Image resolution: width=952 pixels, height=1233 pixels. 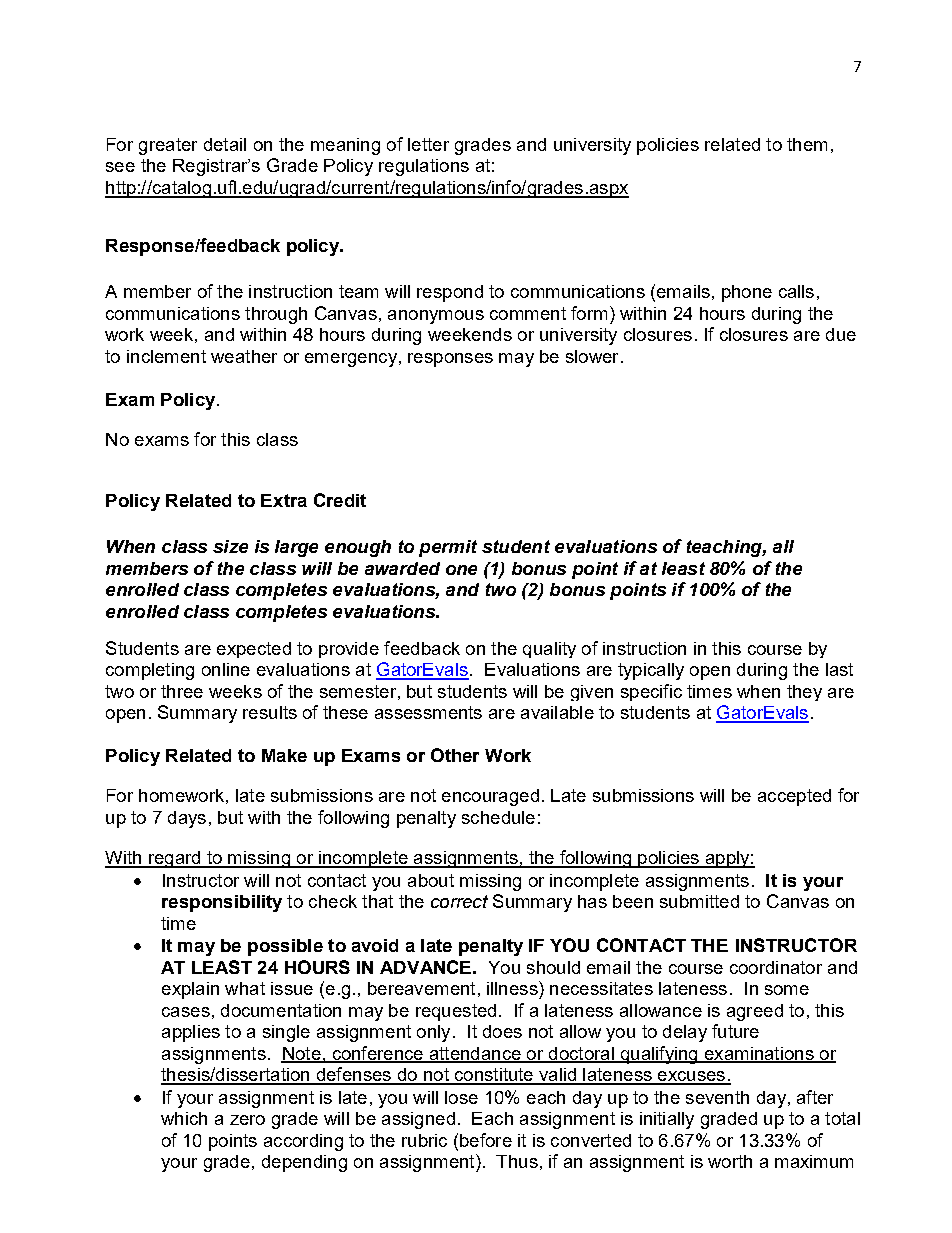 I want to click on which, so click(x=184, y=1118).
